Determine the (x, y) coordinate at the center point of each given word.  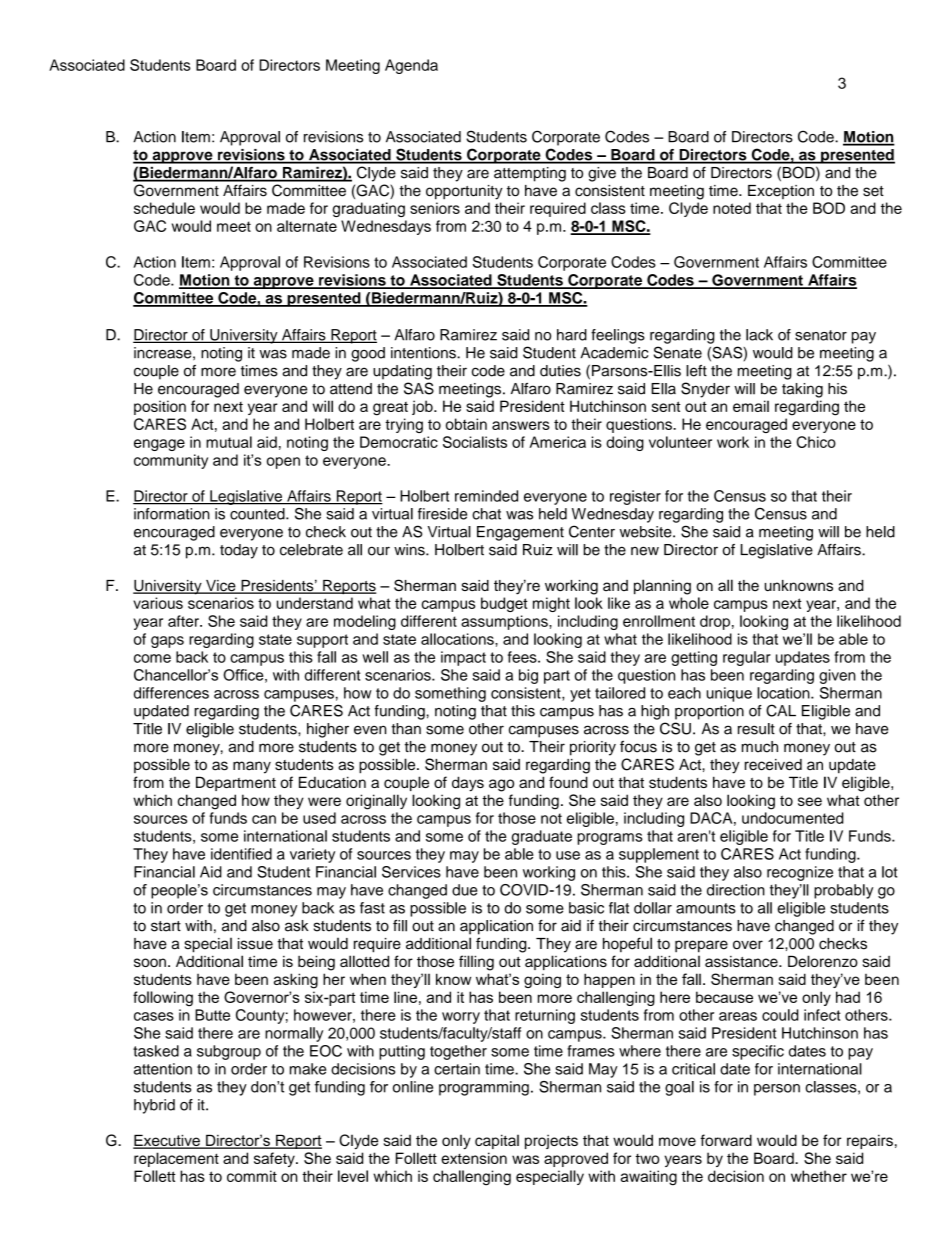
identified (241, 854)
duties (560, 371)
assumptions (505, 622)
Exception (781, 192)
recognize (800, 873)
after (184, 621)
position (160, 407)
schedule (164, 208)
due (464, 890)
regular (747, 658)
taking (802, 390)
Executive (167, 1141)
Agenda (411, 66)
